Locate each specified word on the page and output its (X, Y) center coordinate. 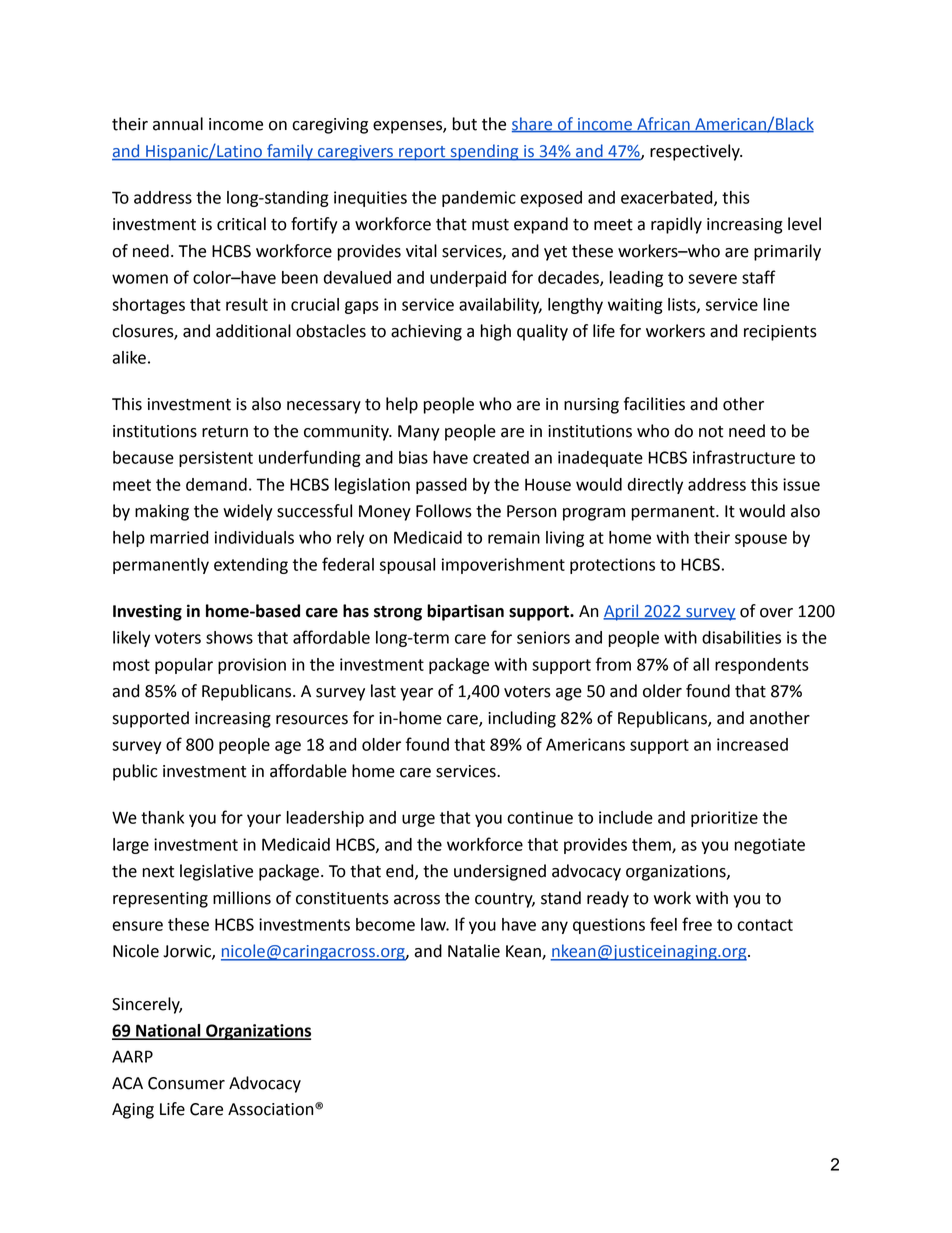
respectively (696, 152)
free (697, 924)
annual (178, 124)
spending (484, 152)
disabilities (741, 637)
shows (229, 637)
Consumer (186, 1083)
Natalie (474, 951)
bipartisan (465, 612)
